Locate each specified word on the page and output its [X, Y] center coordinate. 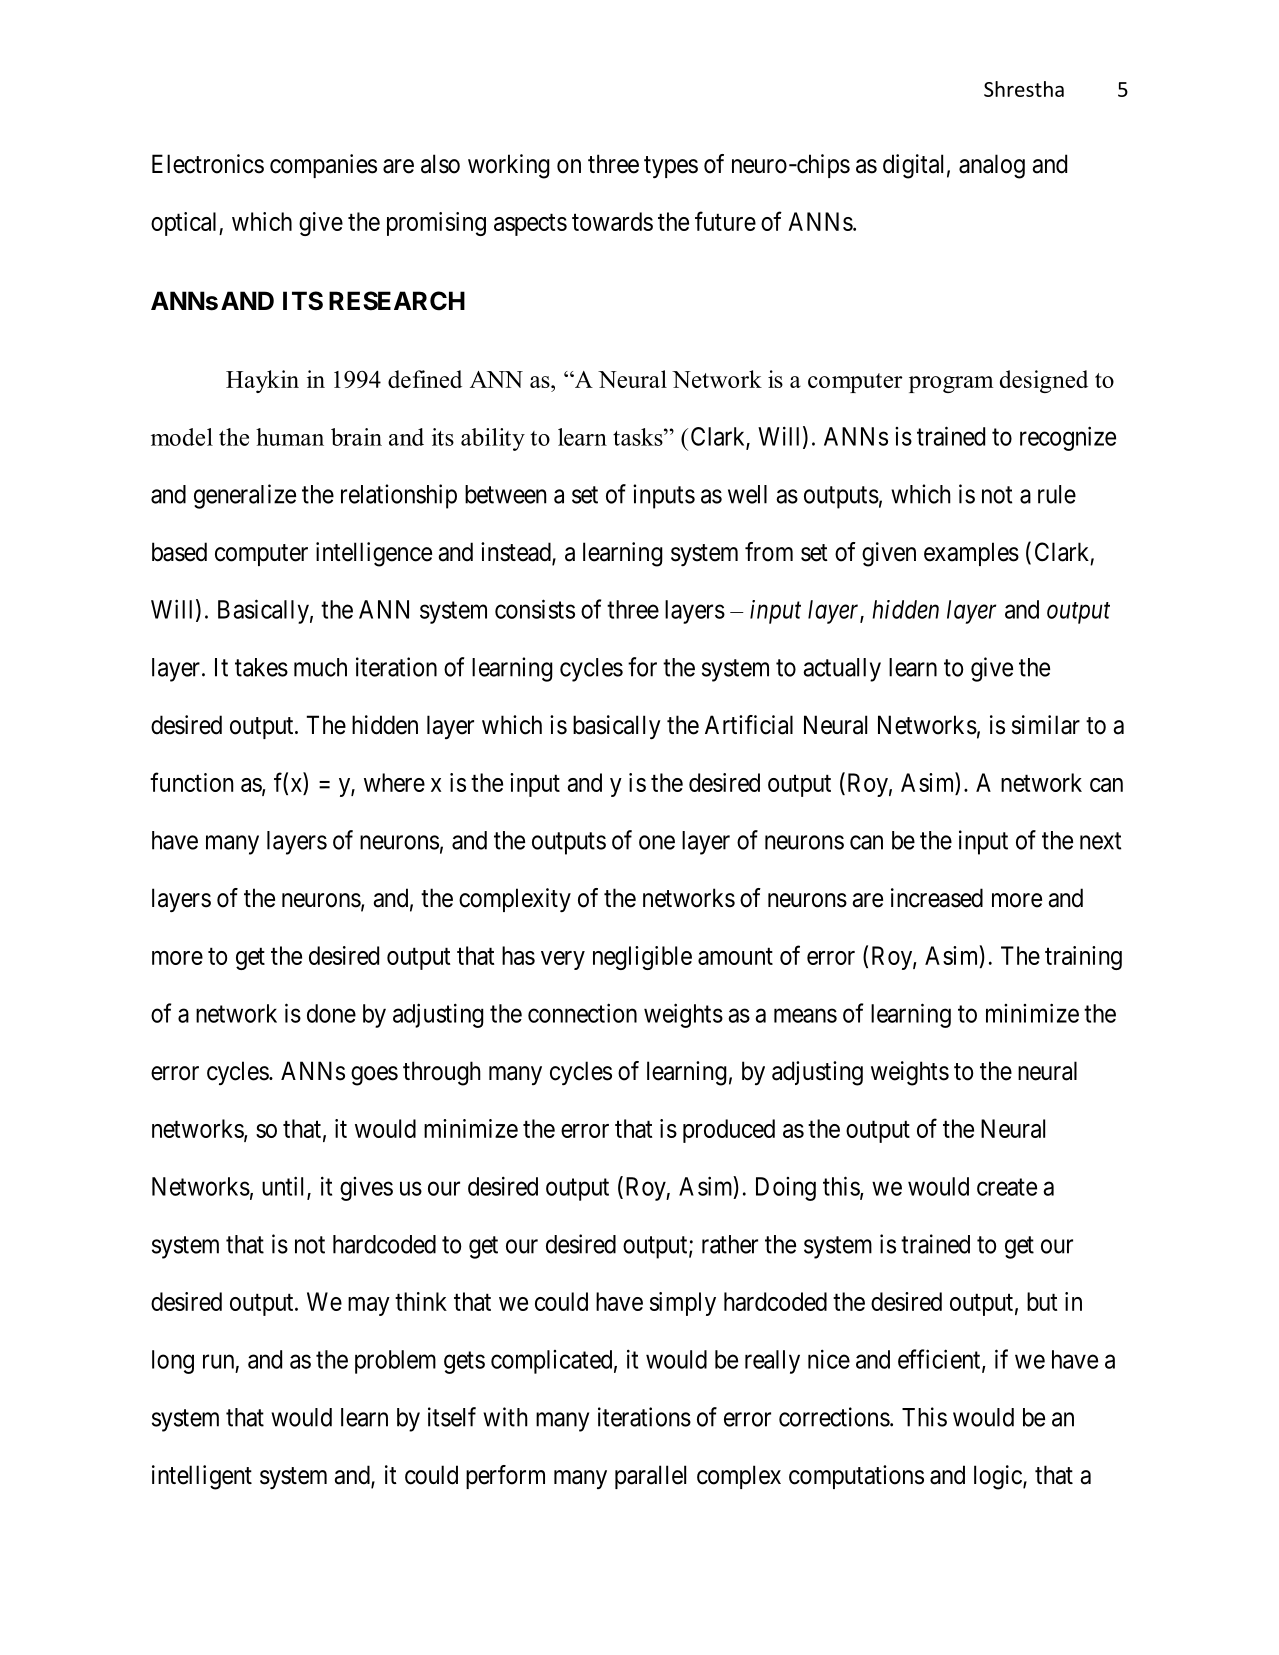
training [1083, 958]
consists [535, 609]
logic [998, 1477]
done [331, 1013]
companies [323, 166]
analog [992, 166]
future [725, 221]
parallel [650, 1477]
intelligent [202, 1477]
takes [261, 667]
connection [582, 1013]
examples [971, 554]
